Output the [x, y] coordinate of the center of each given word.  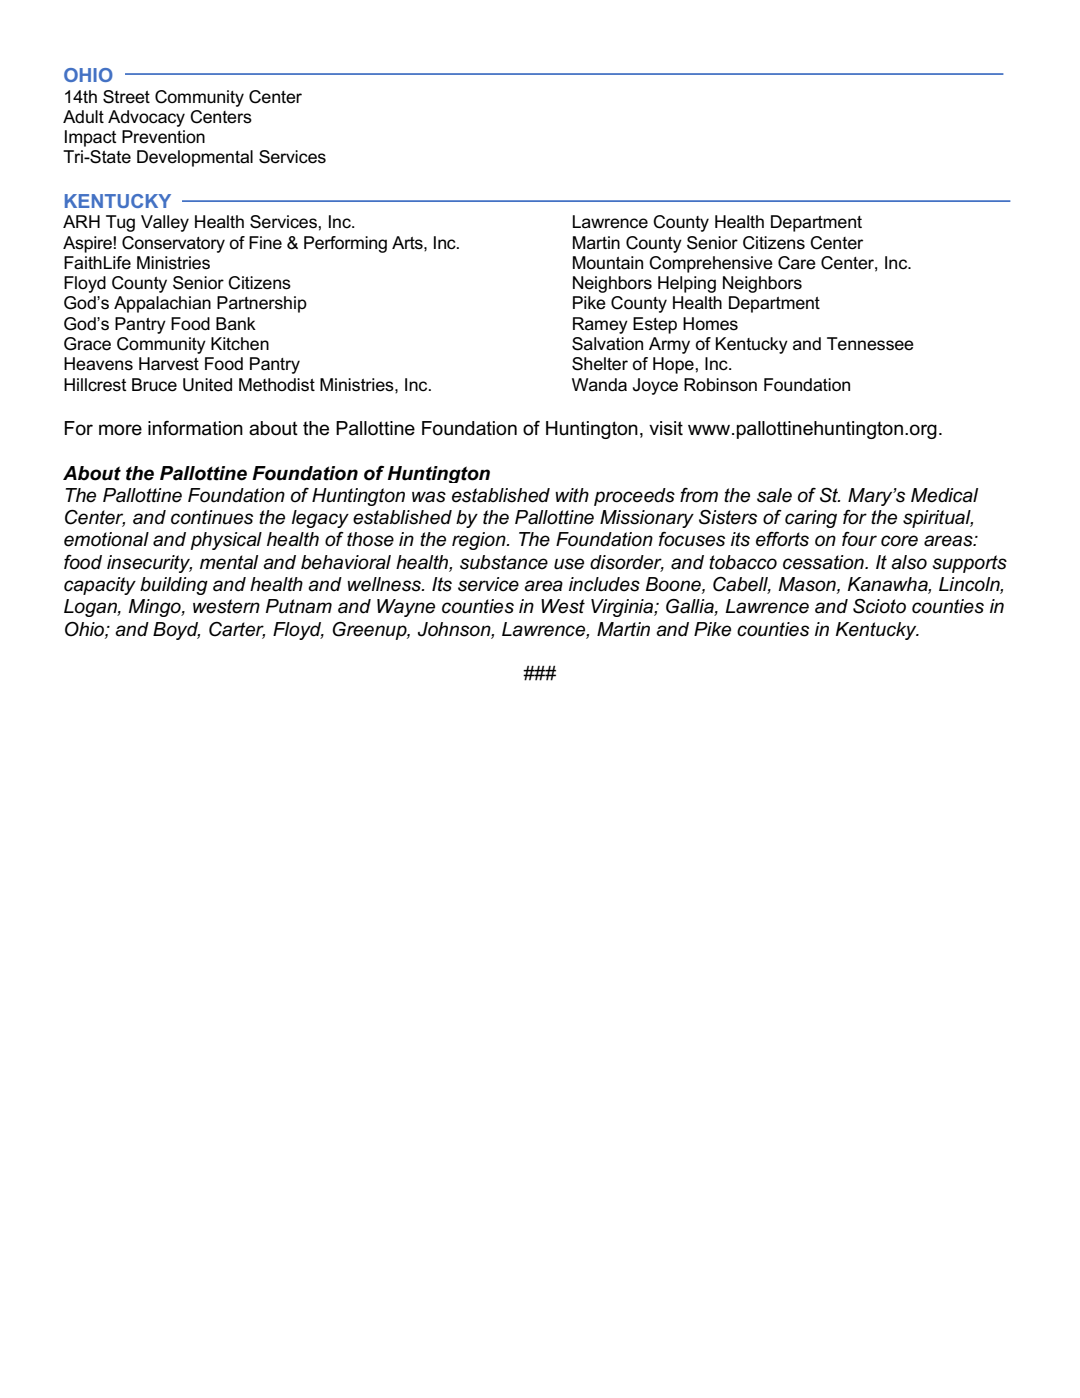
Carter [237, 630]
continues [212, 517]
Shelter [600, 364]
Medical [944, 495]
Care [797, 263]
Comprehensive [711, 264]
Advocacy [146, 118]
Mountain [608, 263]
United [207, 385]
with [572, 495]
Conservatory [173, 244]
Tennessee [870, 344]
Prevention [163, 137]
